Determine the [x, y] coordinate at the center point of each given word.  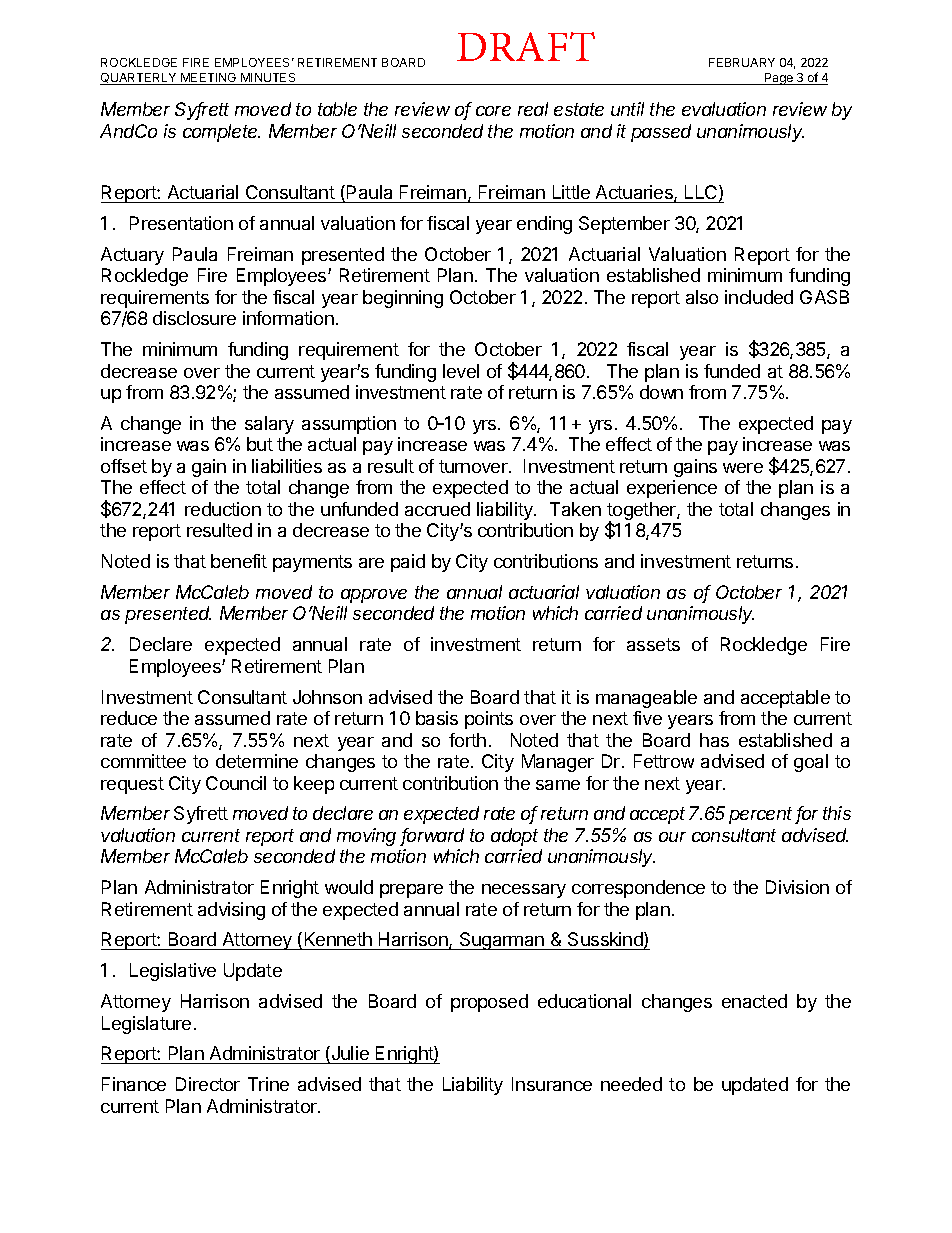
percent [762, 815]
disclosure [194, 318]
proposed [489, 1003]
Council [236, 783]
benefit [239, 561]
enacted [754, 1001]
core [493, 111]
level [461, 371]
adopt [514, 837]
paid [408, 563]
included [759, 297]
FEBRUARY [742, 62]
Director [208, 1084]
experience [672, 489]
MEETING [209, 79]
